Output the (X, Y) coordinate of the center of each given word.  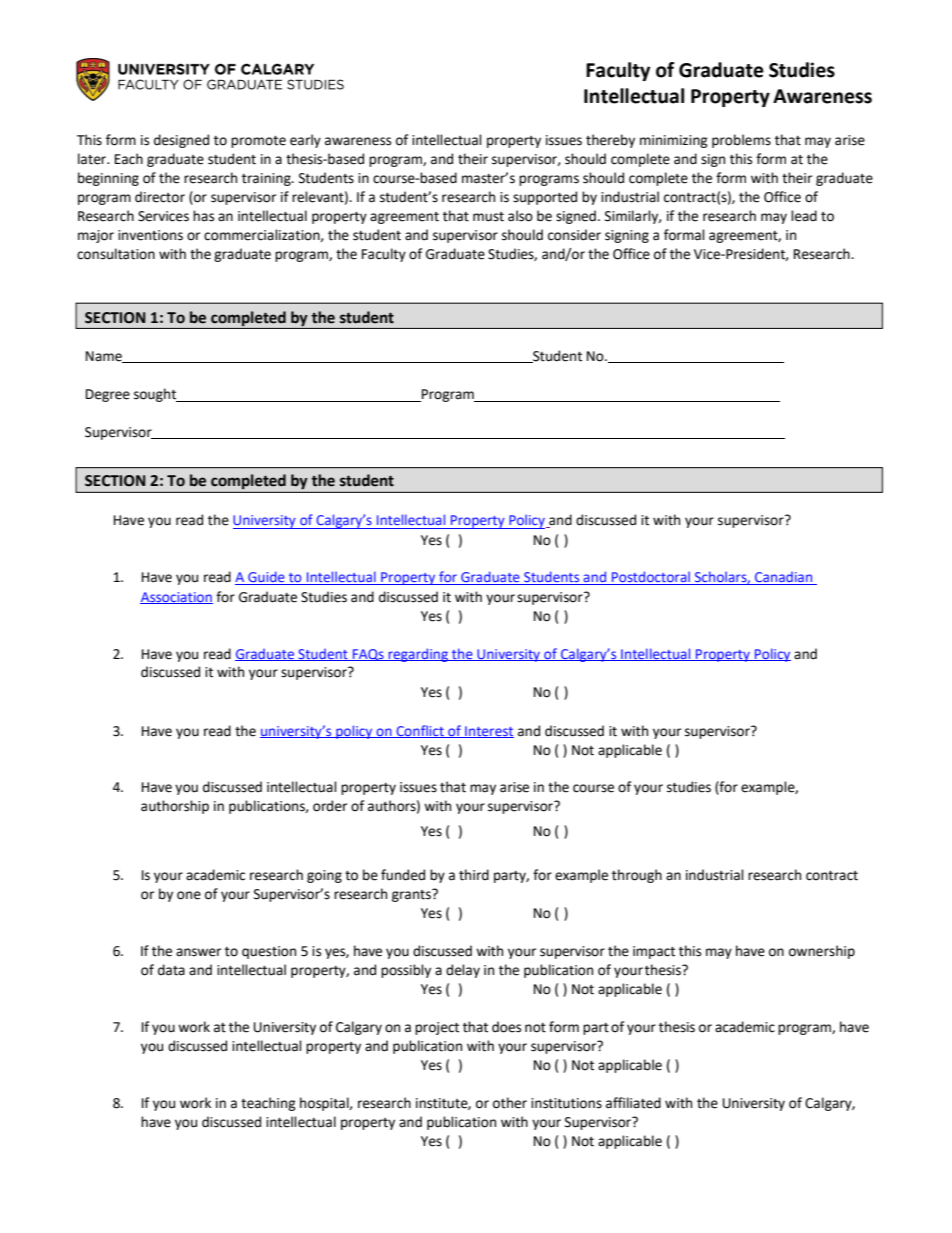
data (171, 970)
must (488, 217)
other (510, 1103)
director (160, 197)
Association (176, 598)
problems (741, 141)
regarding (418, 655)
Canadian (784, 578)
